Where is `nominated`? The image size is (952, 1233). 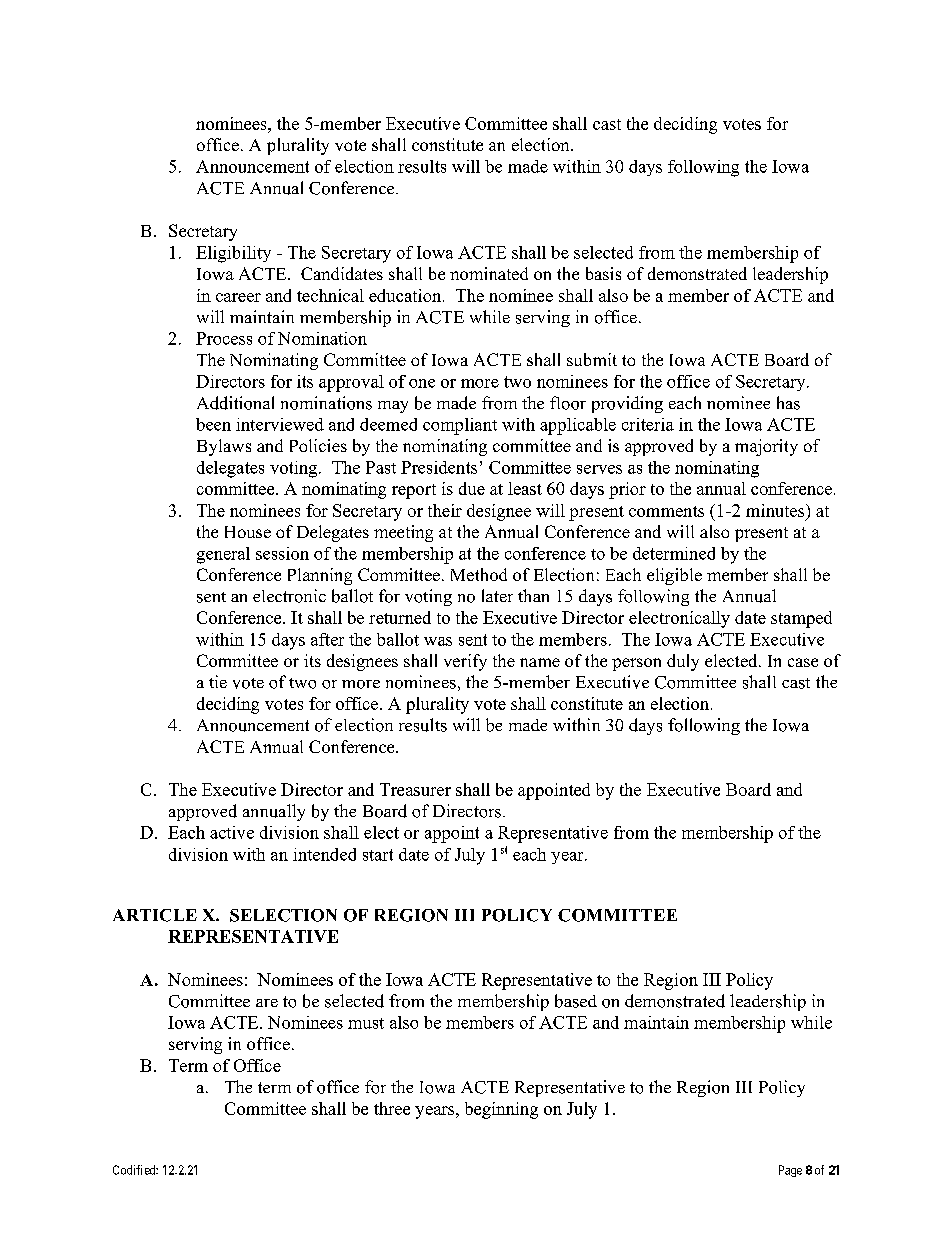
nominated is located at coordinates (489, 273).
